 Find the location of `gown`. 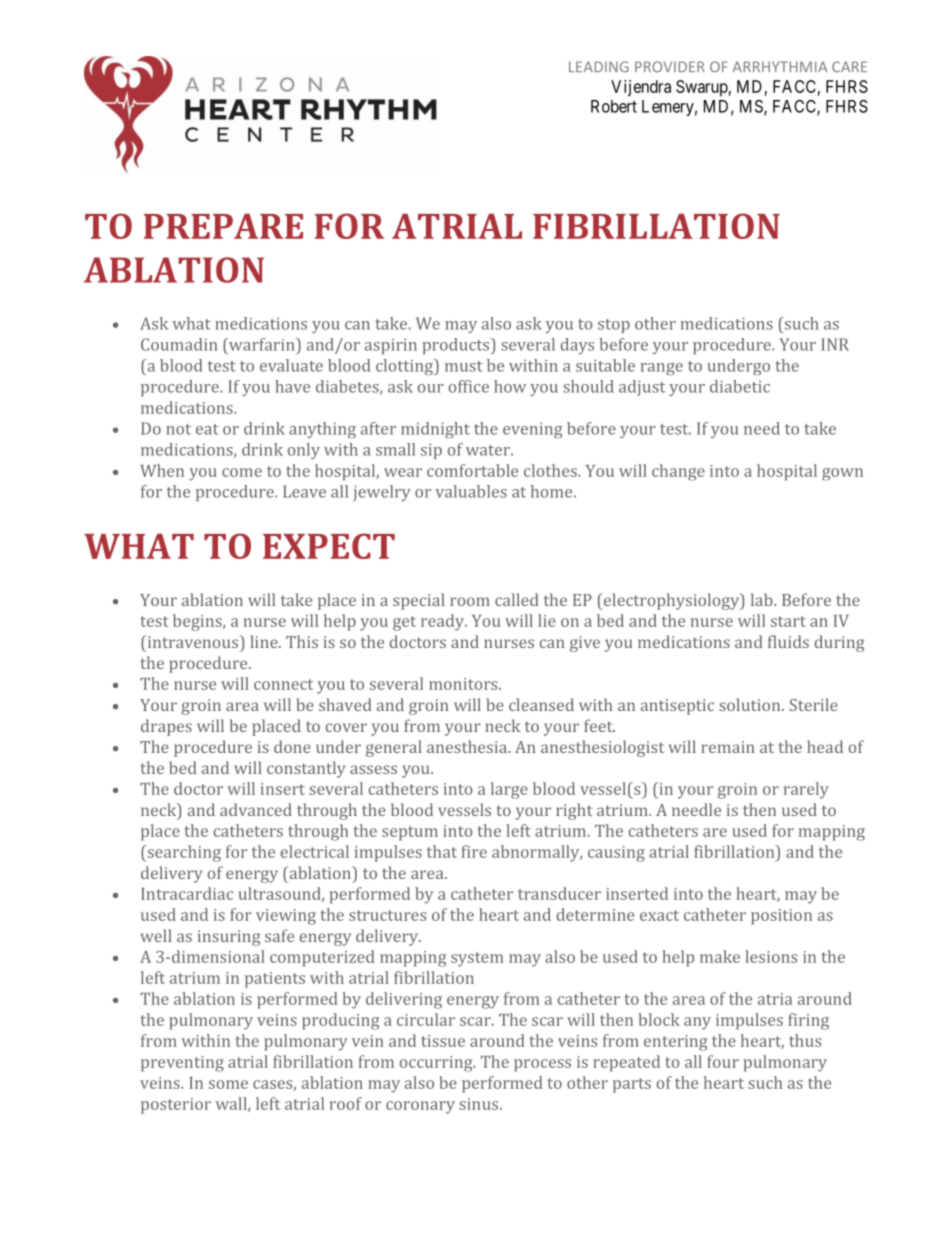

gown is located at coordinates (842, 474).
